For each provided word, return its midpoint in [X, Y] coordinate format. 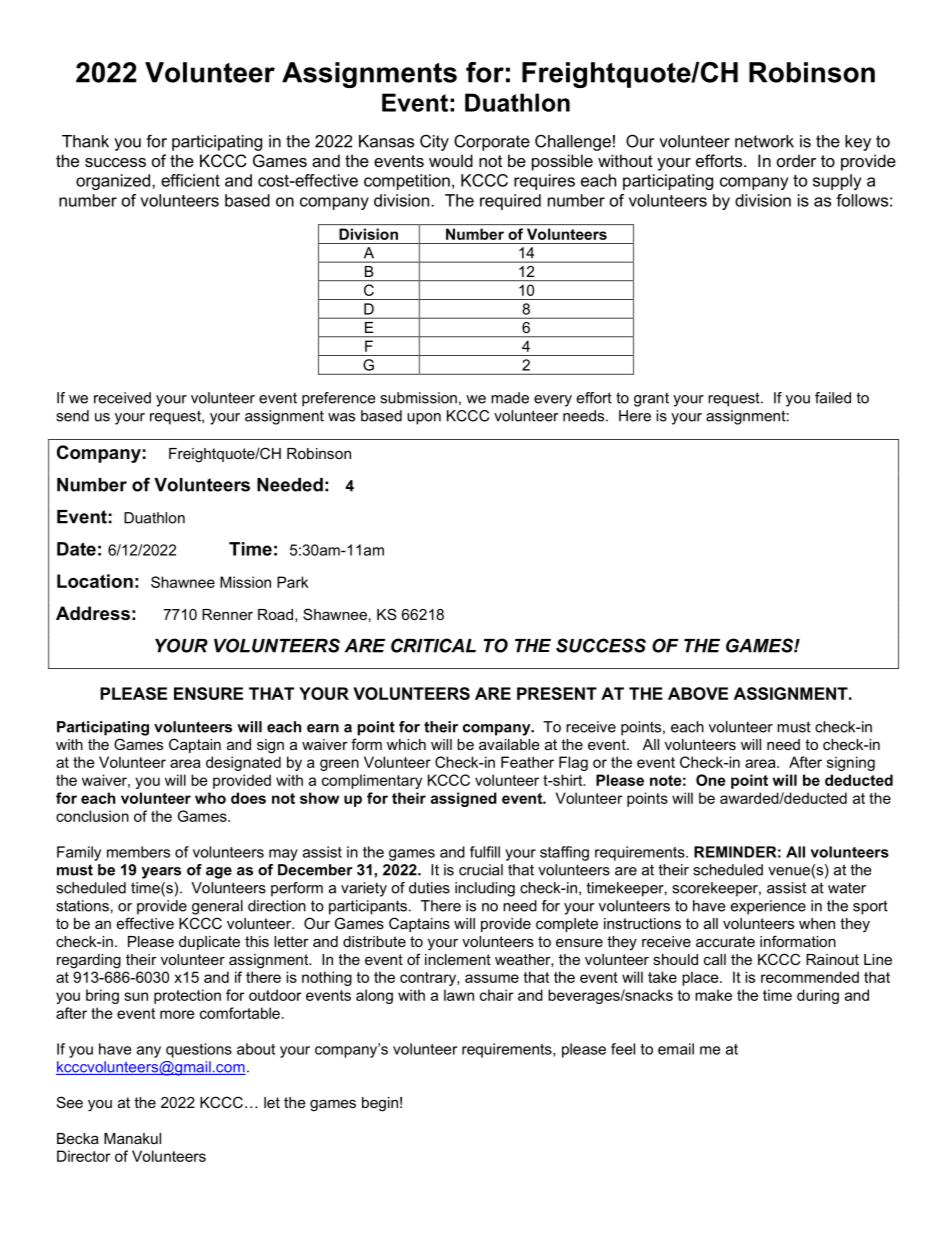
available [509, 744]
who [210, 798]
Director [83, 1156]
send [72, 416]
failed [833, 398]
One [711, 780]
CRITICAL [433, 645]
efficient [190, 180]
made [510, 398]
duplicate [209, 943]
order [796, 160]
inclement [458, 959]
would [451, 160]
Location [95, 581]
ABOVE [698, 693]
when [817, 923]
